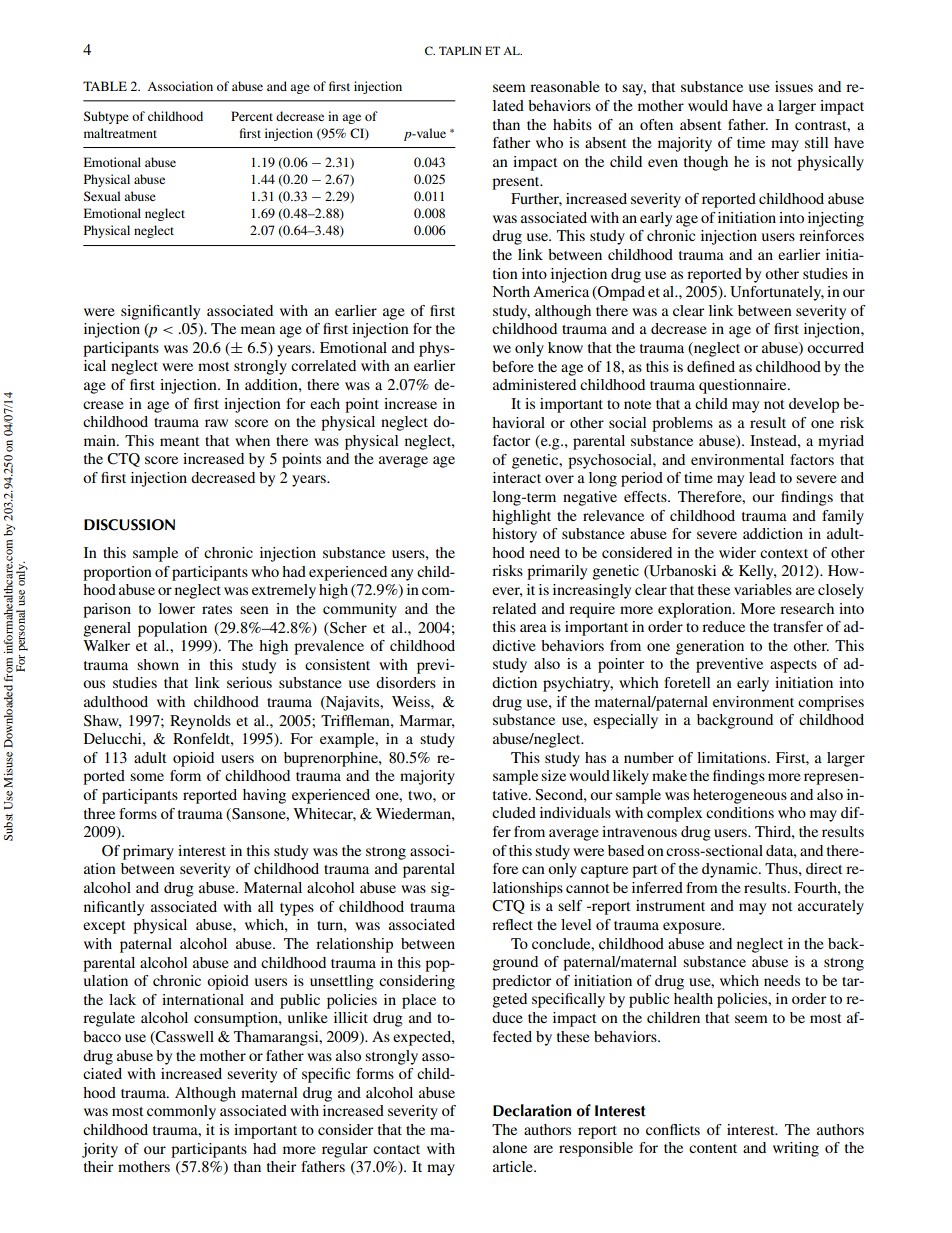 The image size is (952, 1233). What do you see at coordinates (798, 626) in the page?
I see `transfer` at bounding box center [798, 626].
